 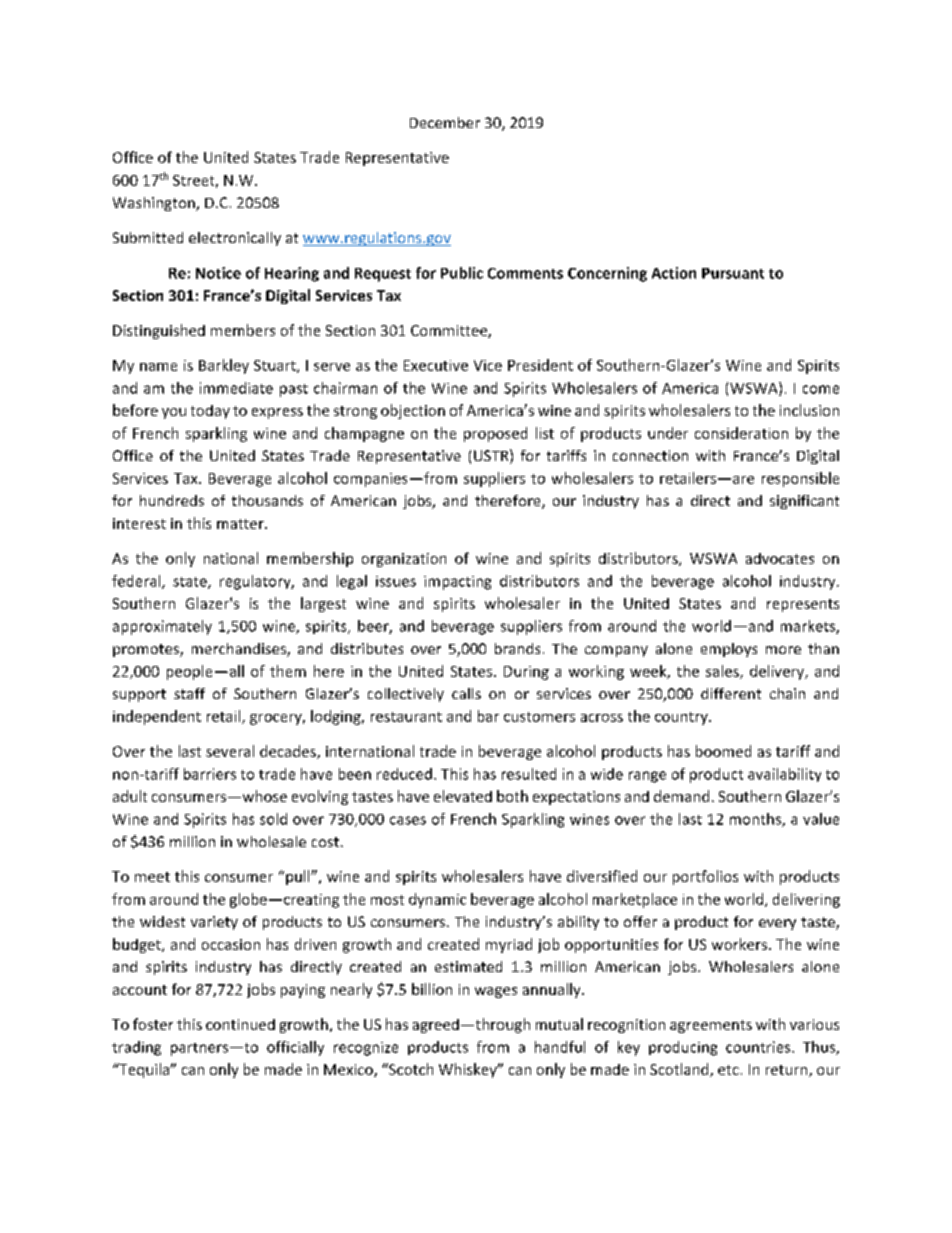 I want to click on Pursuant, so click(x=733, y=273).
